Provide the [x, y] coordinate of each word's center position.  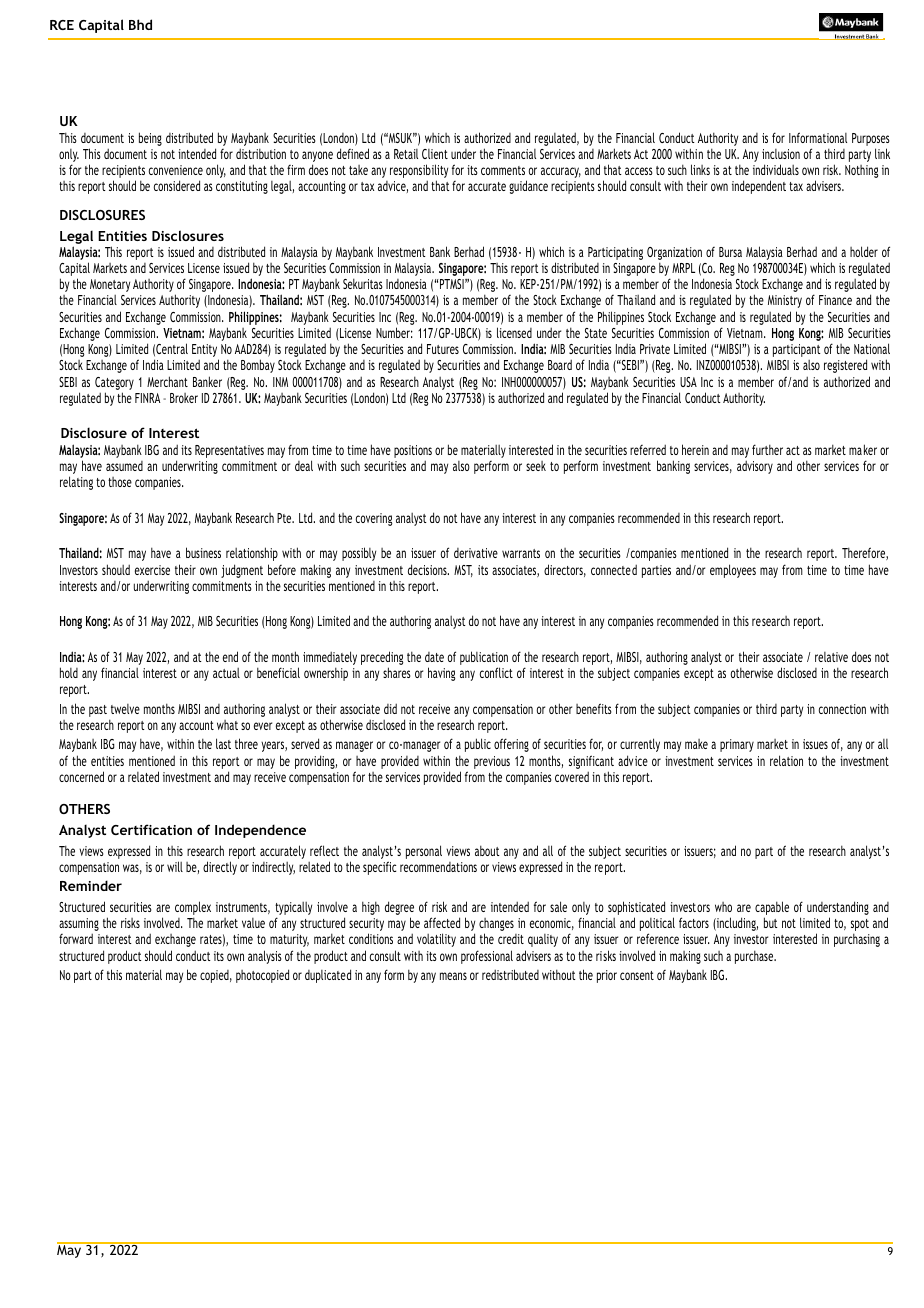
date [434, 657]
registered [845, 366]
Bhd [140, 24]
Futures [443, 349]
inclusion [781, 154]
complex [193, 909]
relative [831, 657]
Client [435, 154]
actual [226, 673]
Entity [205, 352]
